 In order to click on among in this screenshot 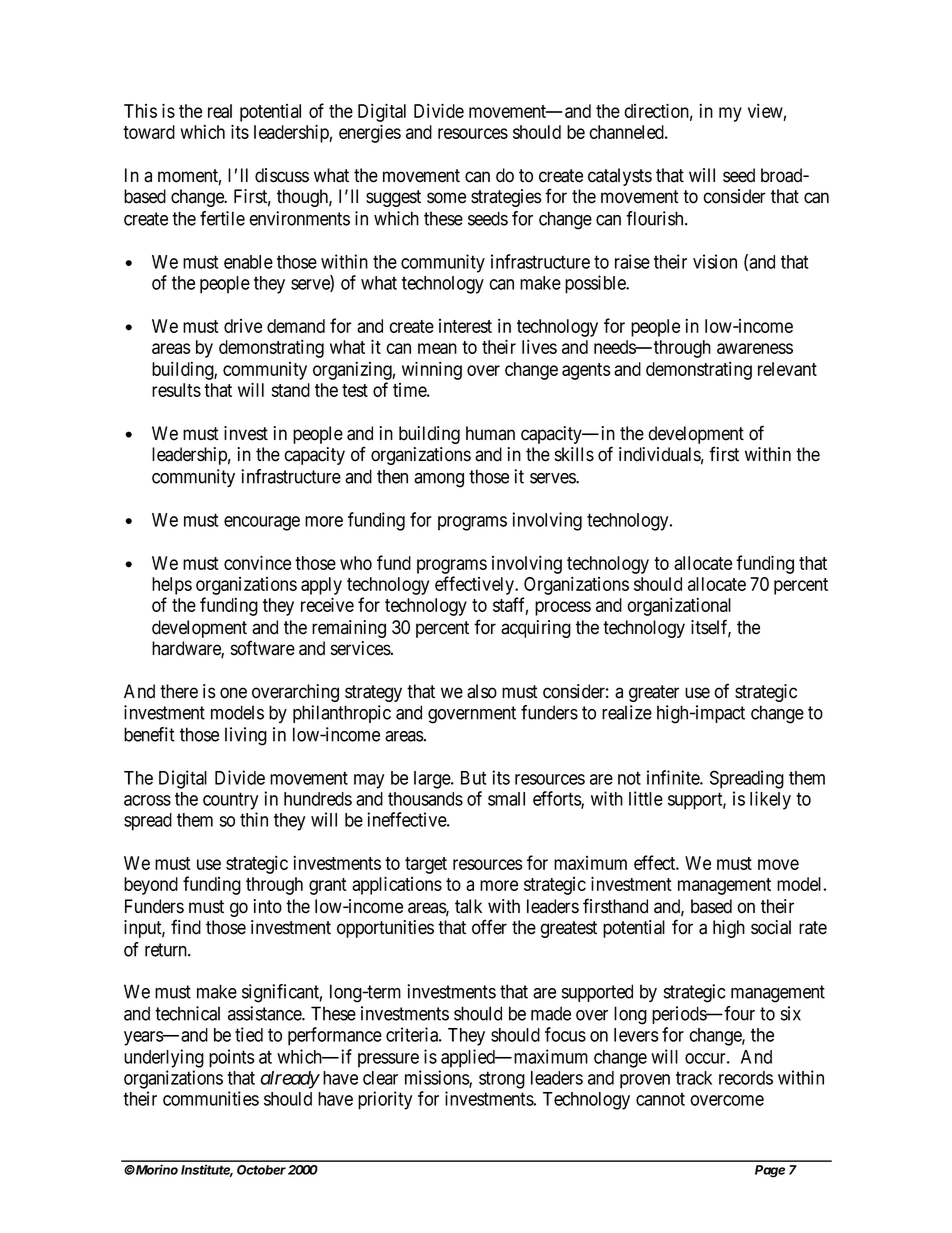, I will do `click(439, 480)`.
